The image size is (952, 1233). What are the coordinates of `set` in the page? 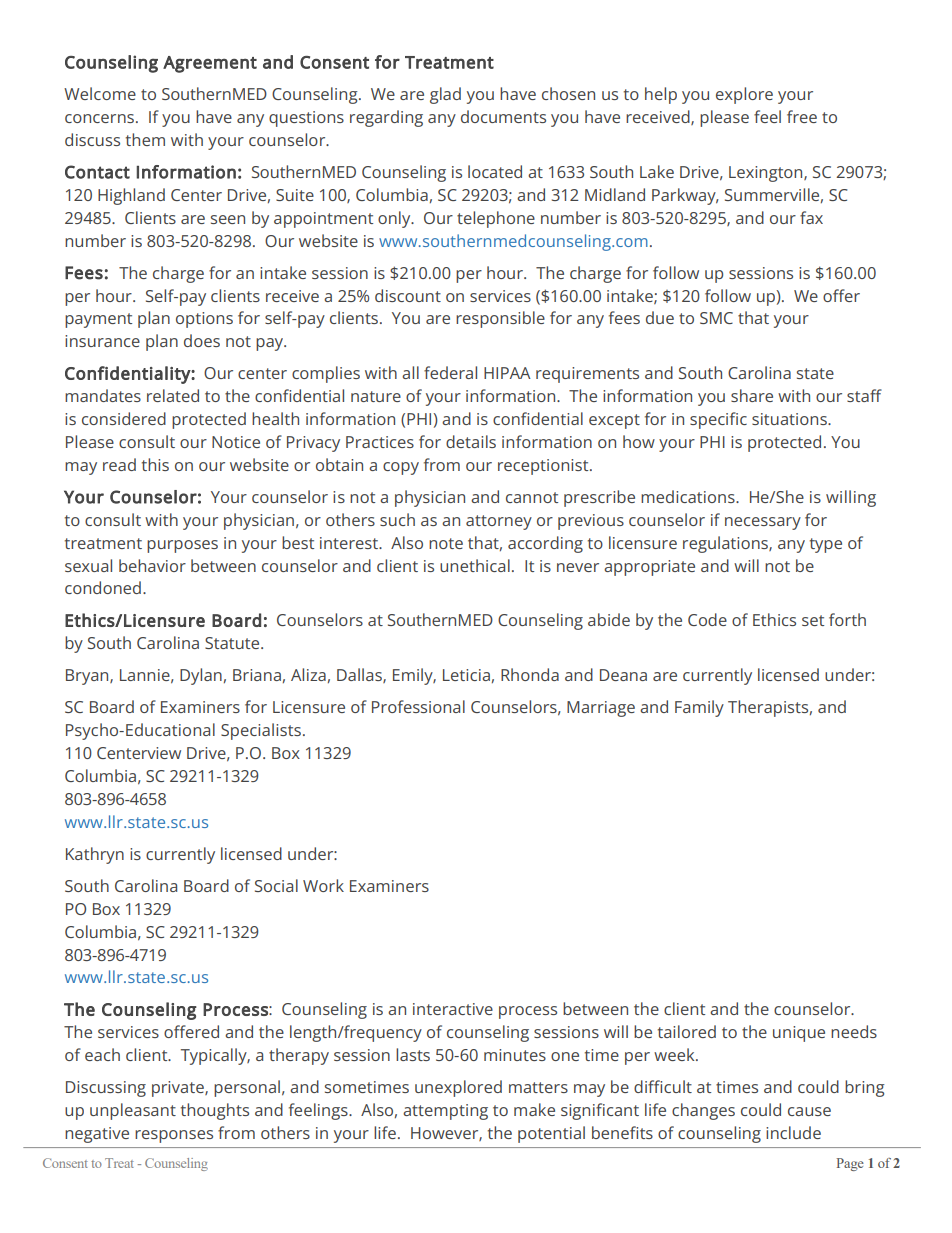 It's located at (813, 620).
